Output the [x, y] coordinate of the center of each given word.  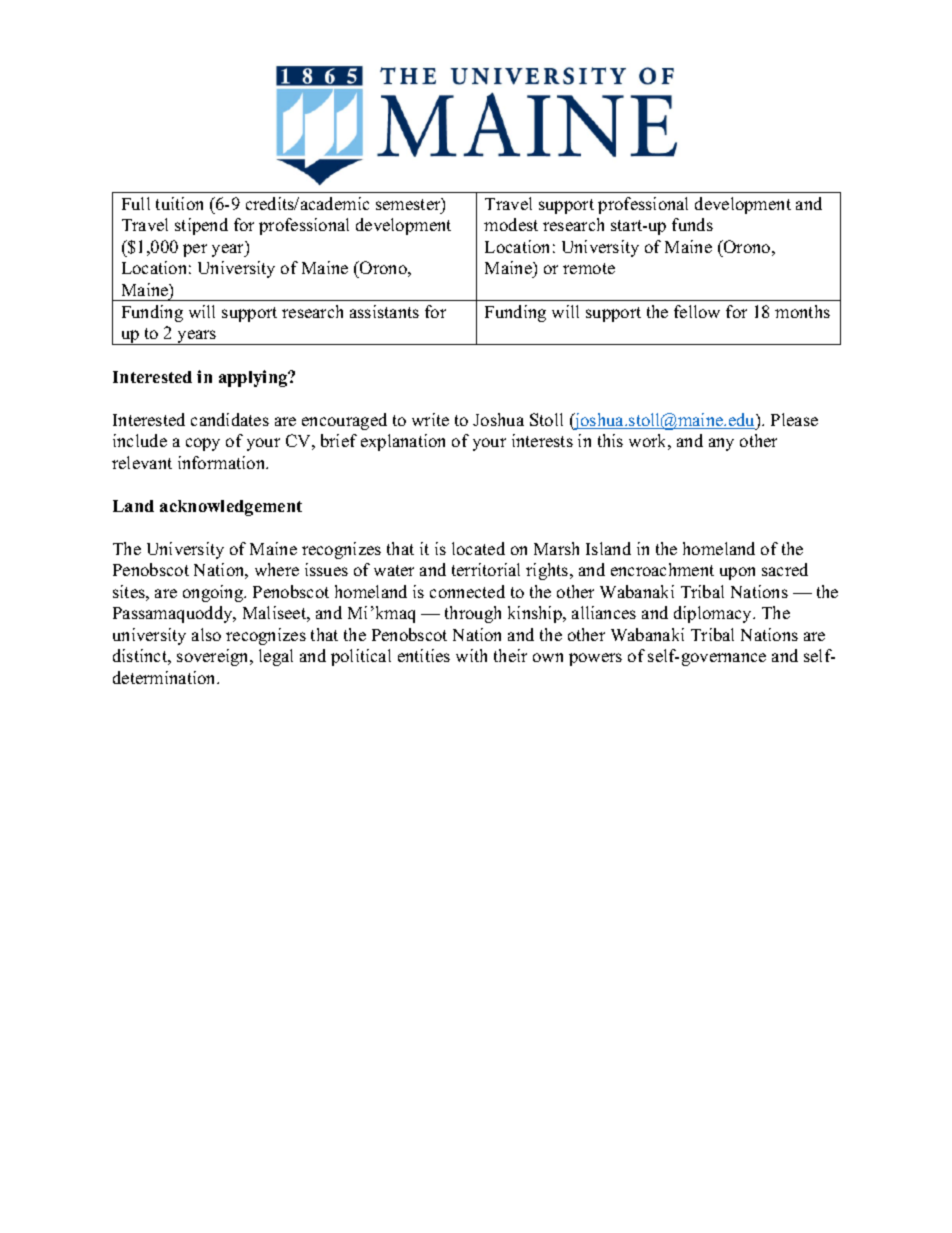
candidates [230, 419]
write [430, 419]
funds [692, 224]
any [721, 444]
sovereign [214, 657]
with [471, 655]
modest [511, 224]
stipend [201, 226]
